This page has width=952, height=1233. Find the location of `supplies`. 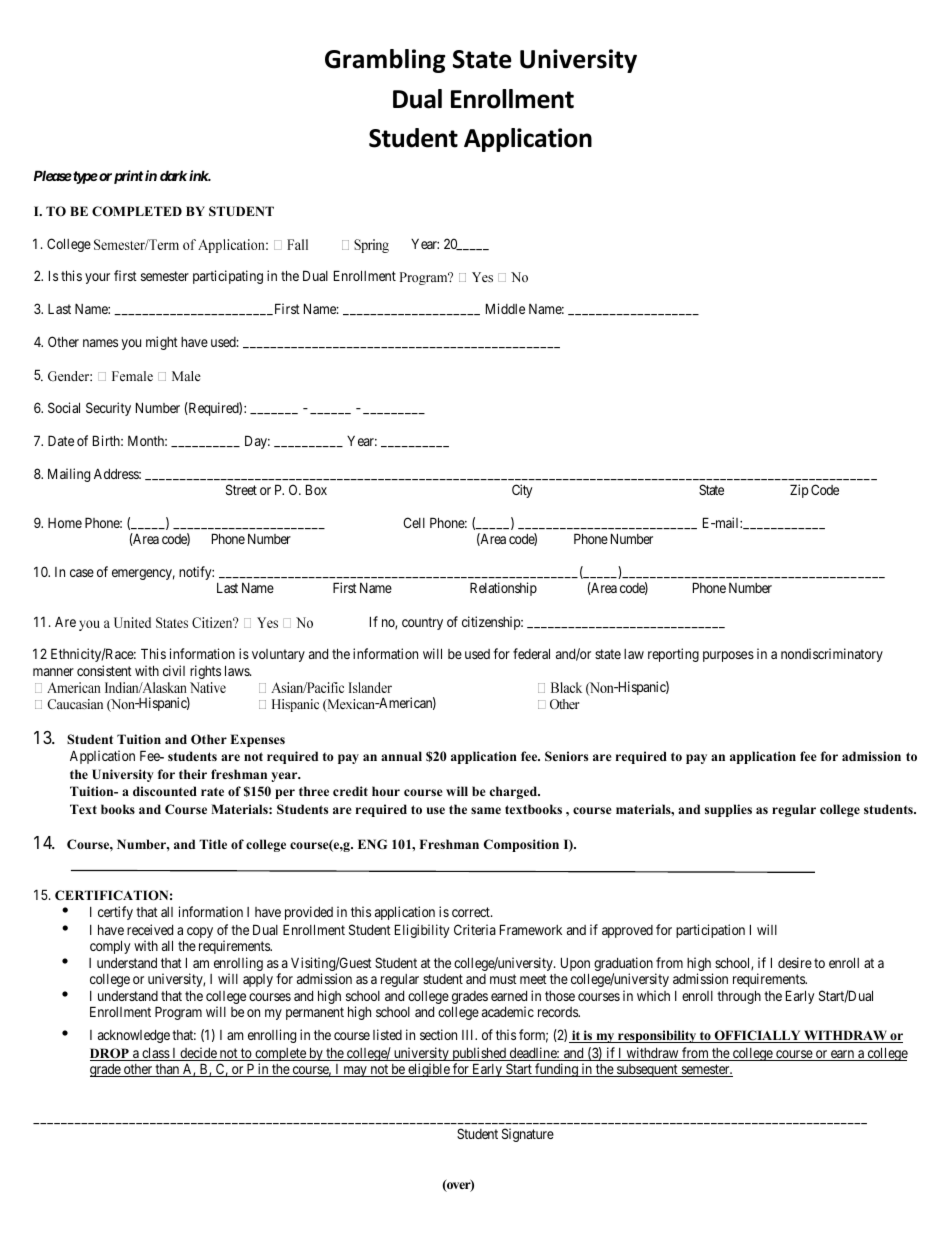

supplies is located at coordinates (728, 810).
